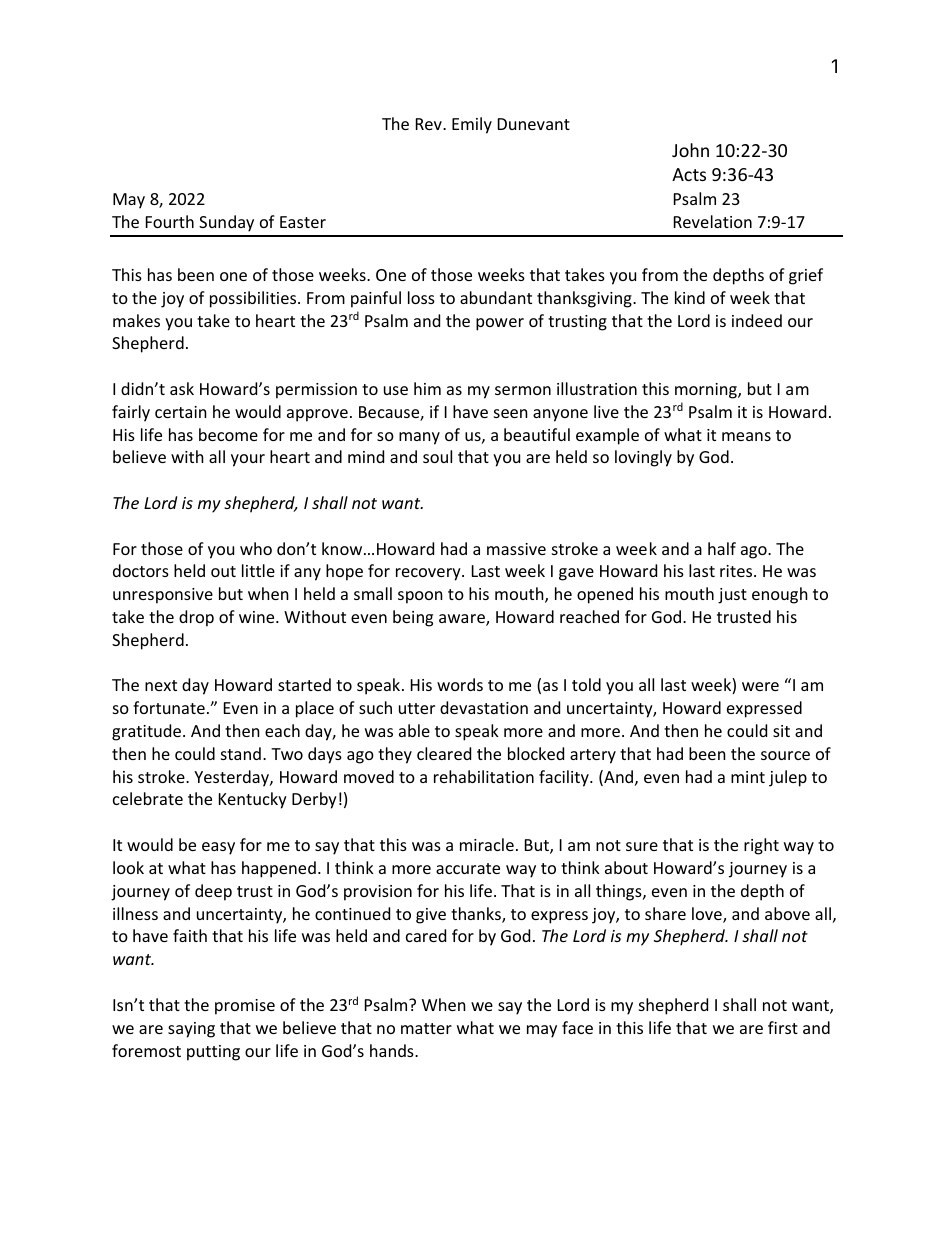  What do you see at coordinates (444, 753) in the screenshot?
I see `cleared` at bounding box center [444, 753].
